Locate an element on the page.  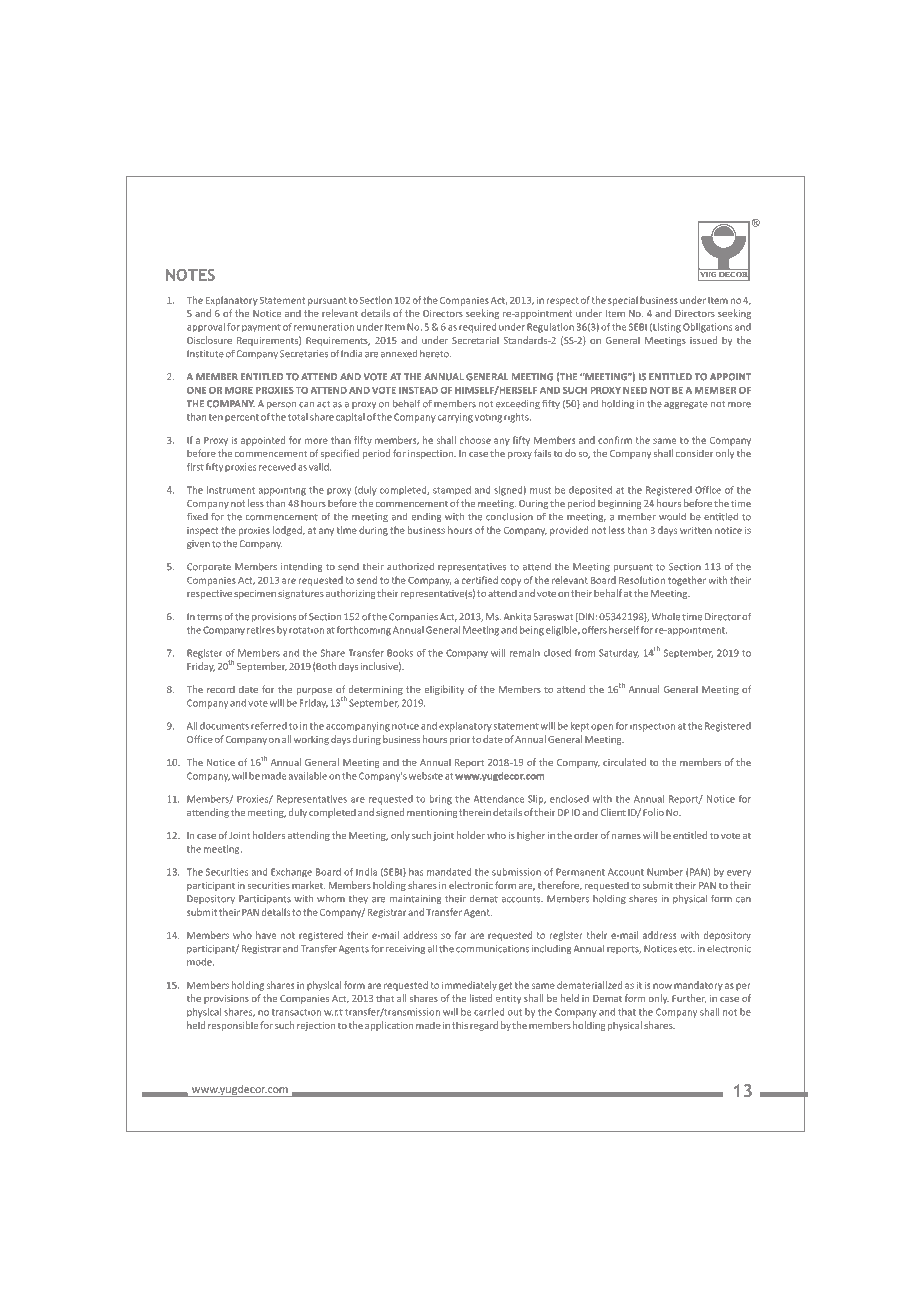
payment is located at coordinates (261, 328).
